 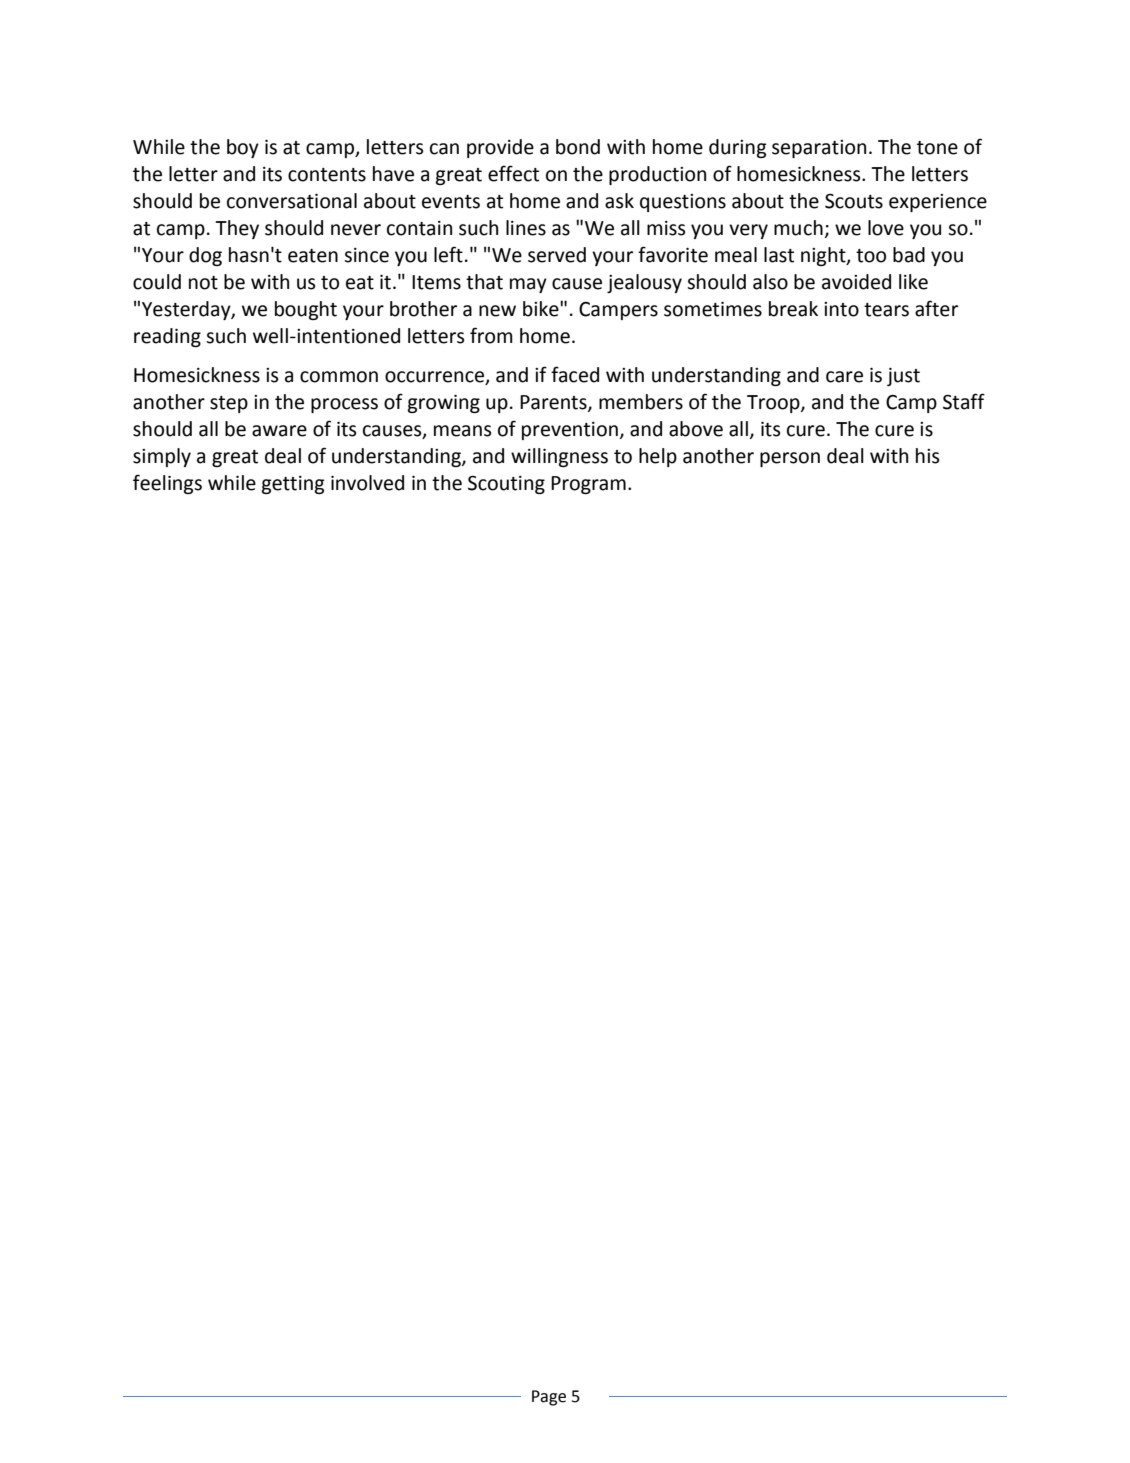 I want to click on getting, so click(x=293, y=485).
